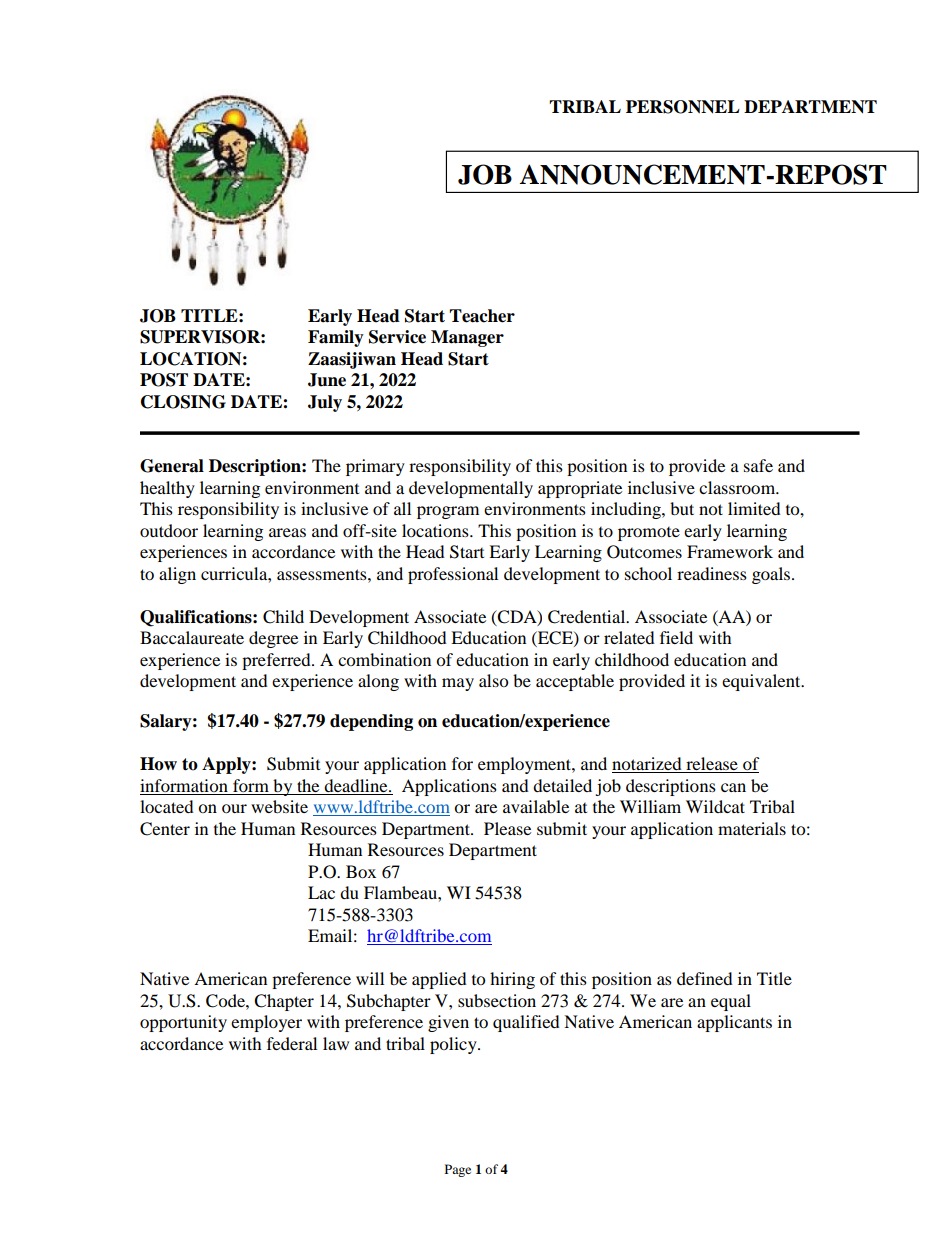  Describe the element at coordinates (336, 338) in the image. I see `Family` at that location.
